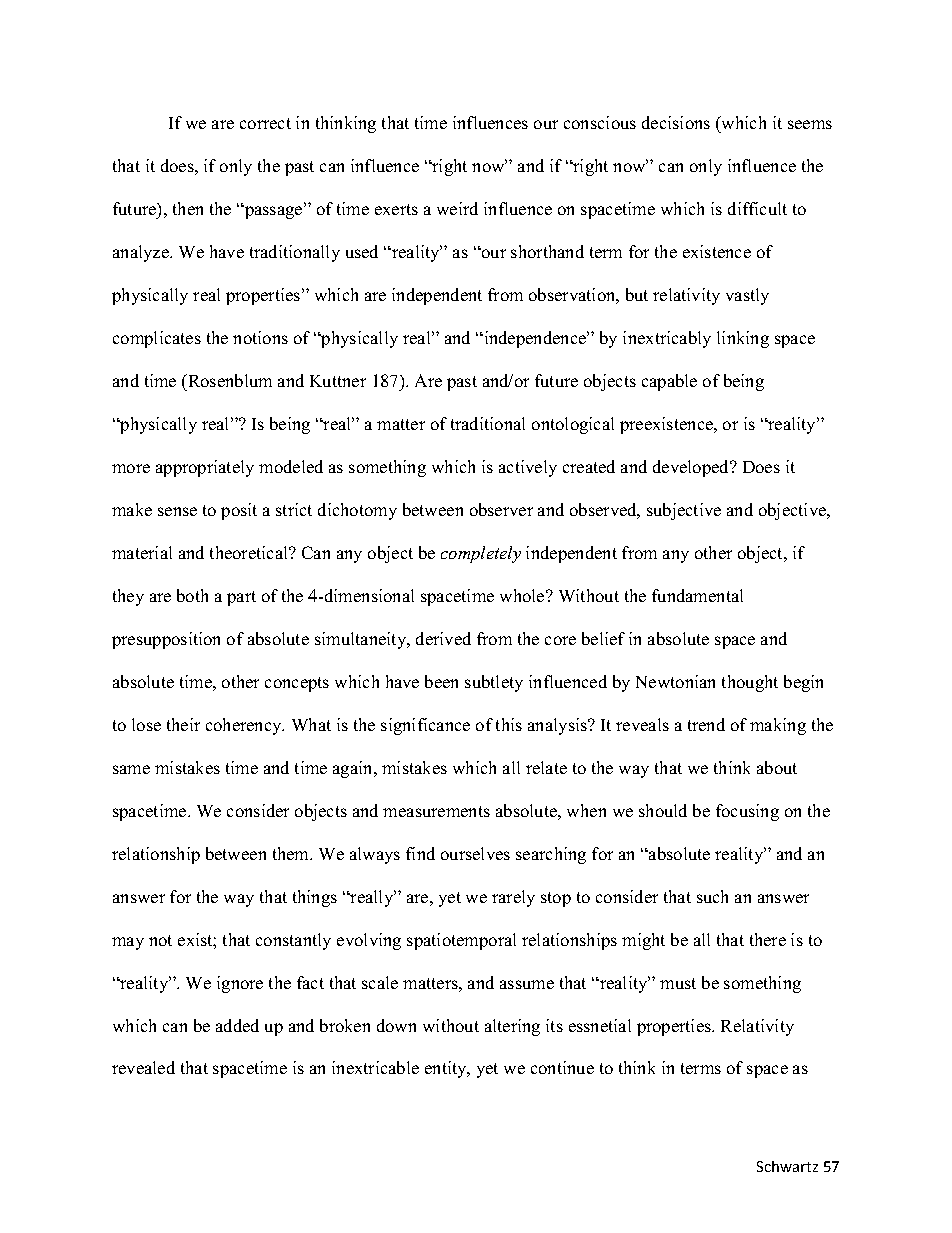 This screenshot has height=1233, width=952. What do you see at coordinates (747, 812) in the screenshot?
I see `focusing` at bounding box center [747, 812].
